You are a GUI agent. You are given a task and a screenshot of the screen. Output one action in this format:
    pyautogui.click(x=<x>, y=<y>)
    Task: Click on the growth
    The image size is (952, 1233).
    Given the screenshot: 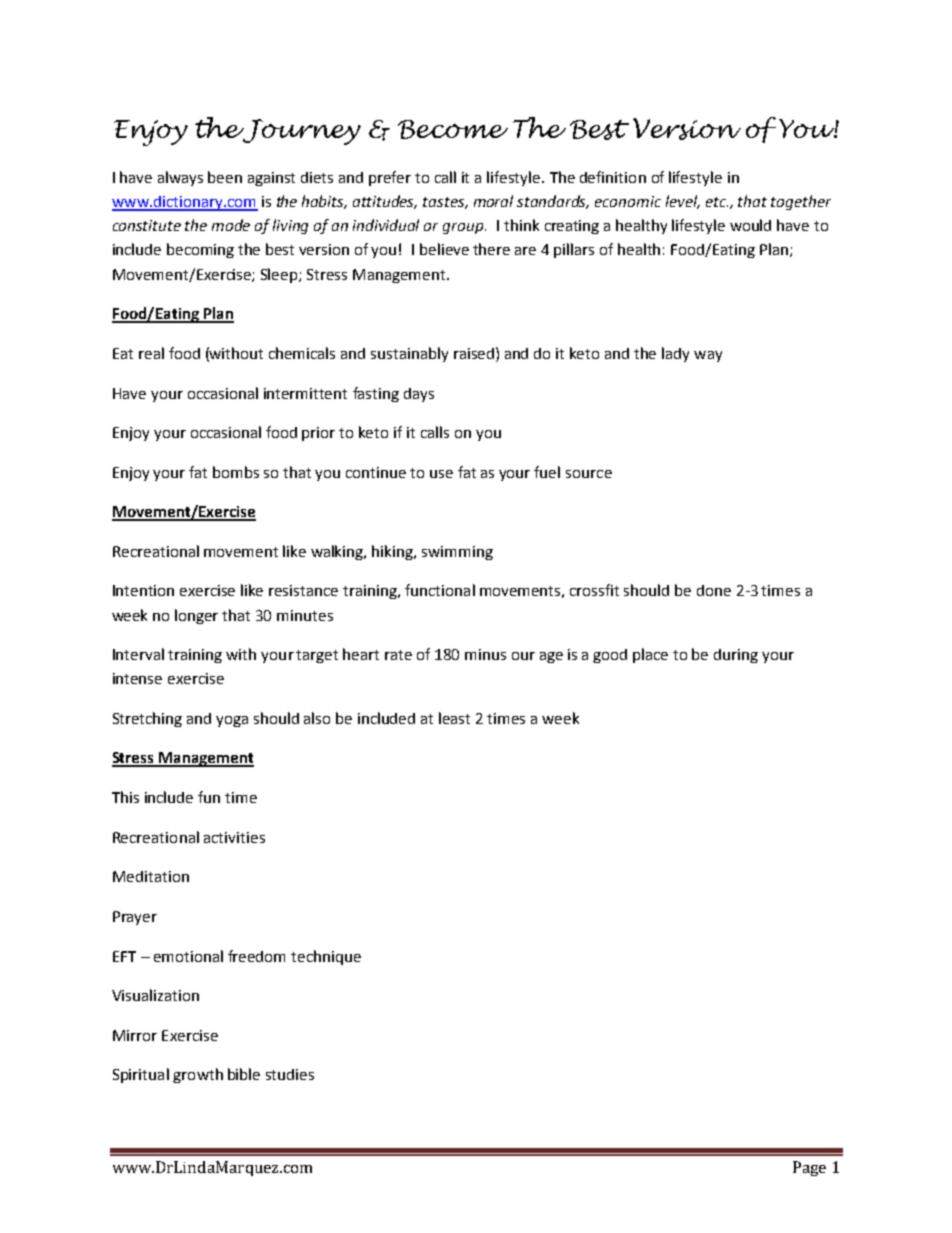 What is the action you would take?
    pyautogui.click(x=198, y=1075)
